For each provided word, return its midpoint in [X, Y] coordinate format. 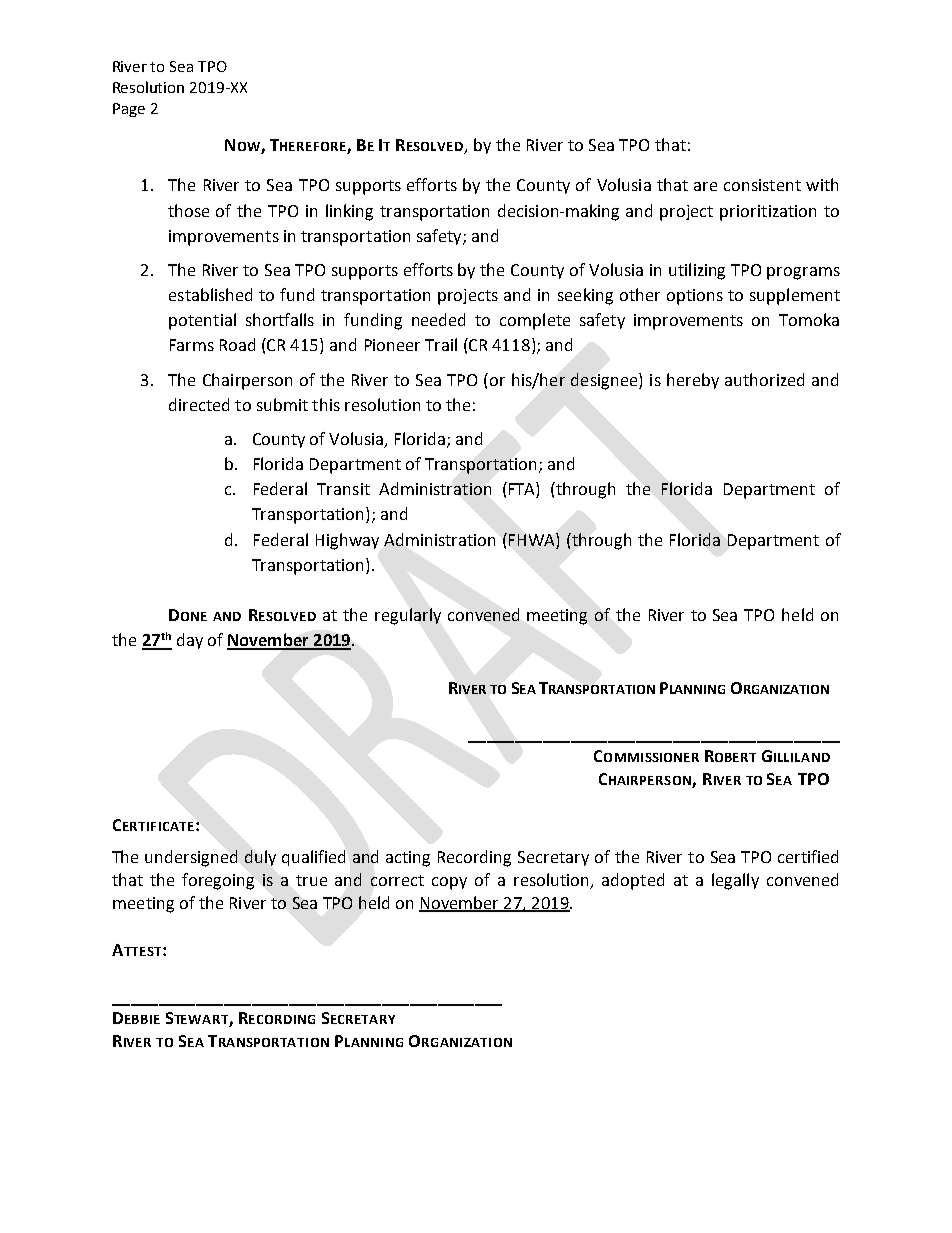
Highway [347, 541]
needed [438, 319]
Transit [343, 489]
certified [808, 856]
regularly [408, 616]
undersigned [191, 858]
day [190, 641]
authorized [764, 379]
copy [449, 883]
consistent [762, 185]
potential [202, 321]
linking [349, 212]
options [695, 297]
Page [129, 110]
